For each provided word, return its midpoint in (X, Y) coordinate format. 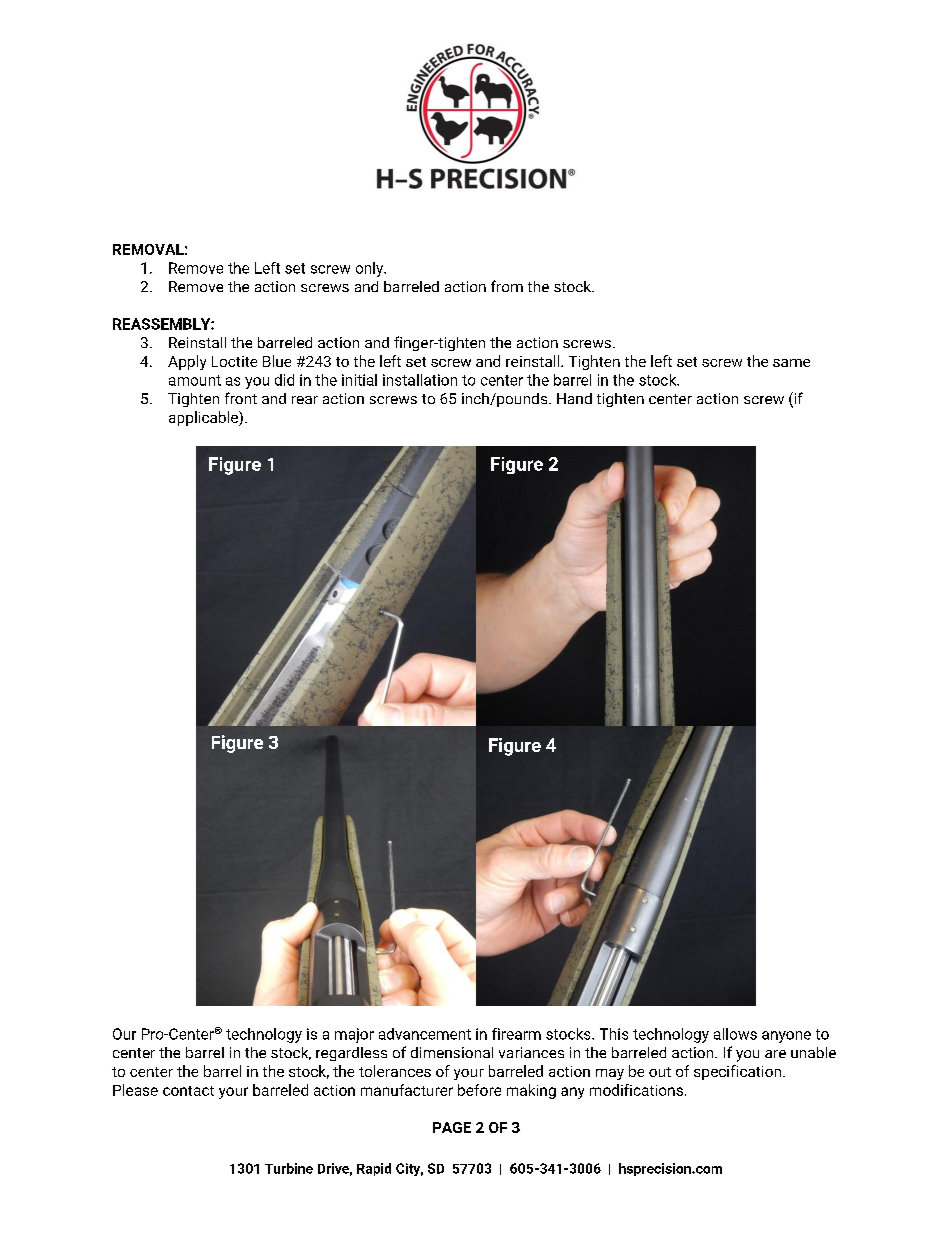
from (507, 286)
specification (739, 1072)
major (354, 1035)
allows (735, 1034)
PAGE (452, 1127)
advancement (425, 1034)
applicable (204, 418)
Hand (574, 398)
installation (420, 380)
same (791, 363)
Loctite (234, 361)
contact (188, 1091)
